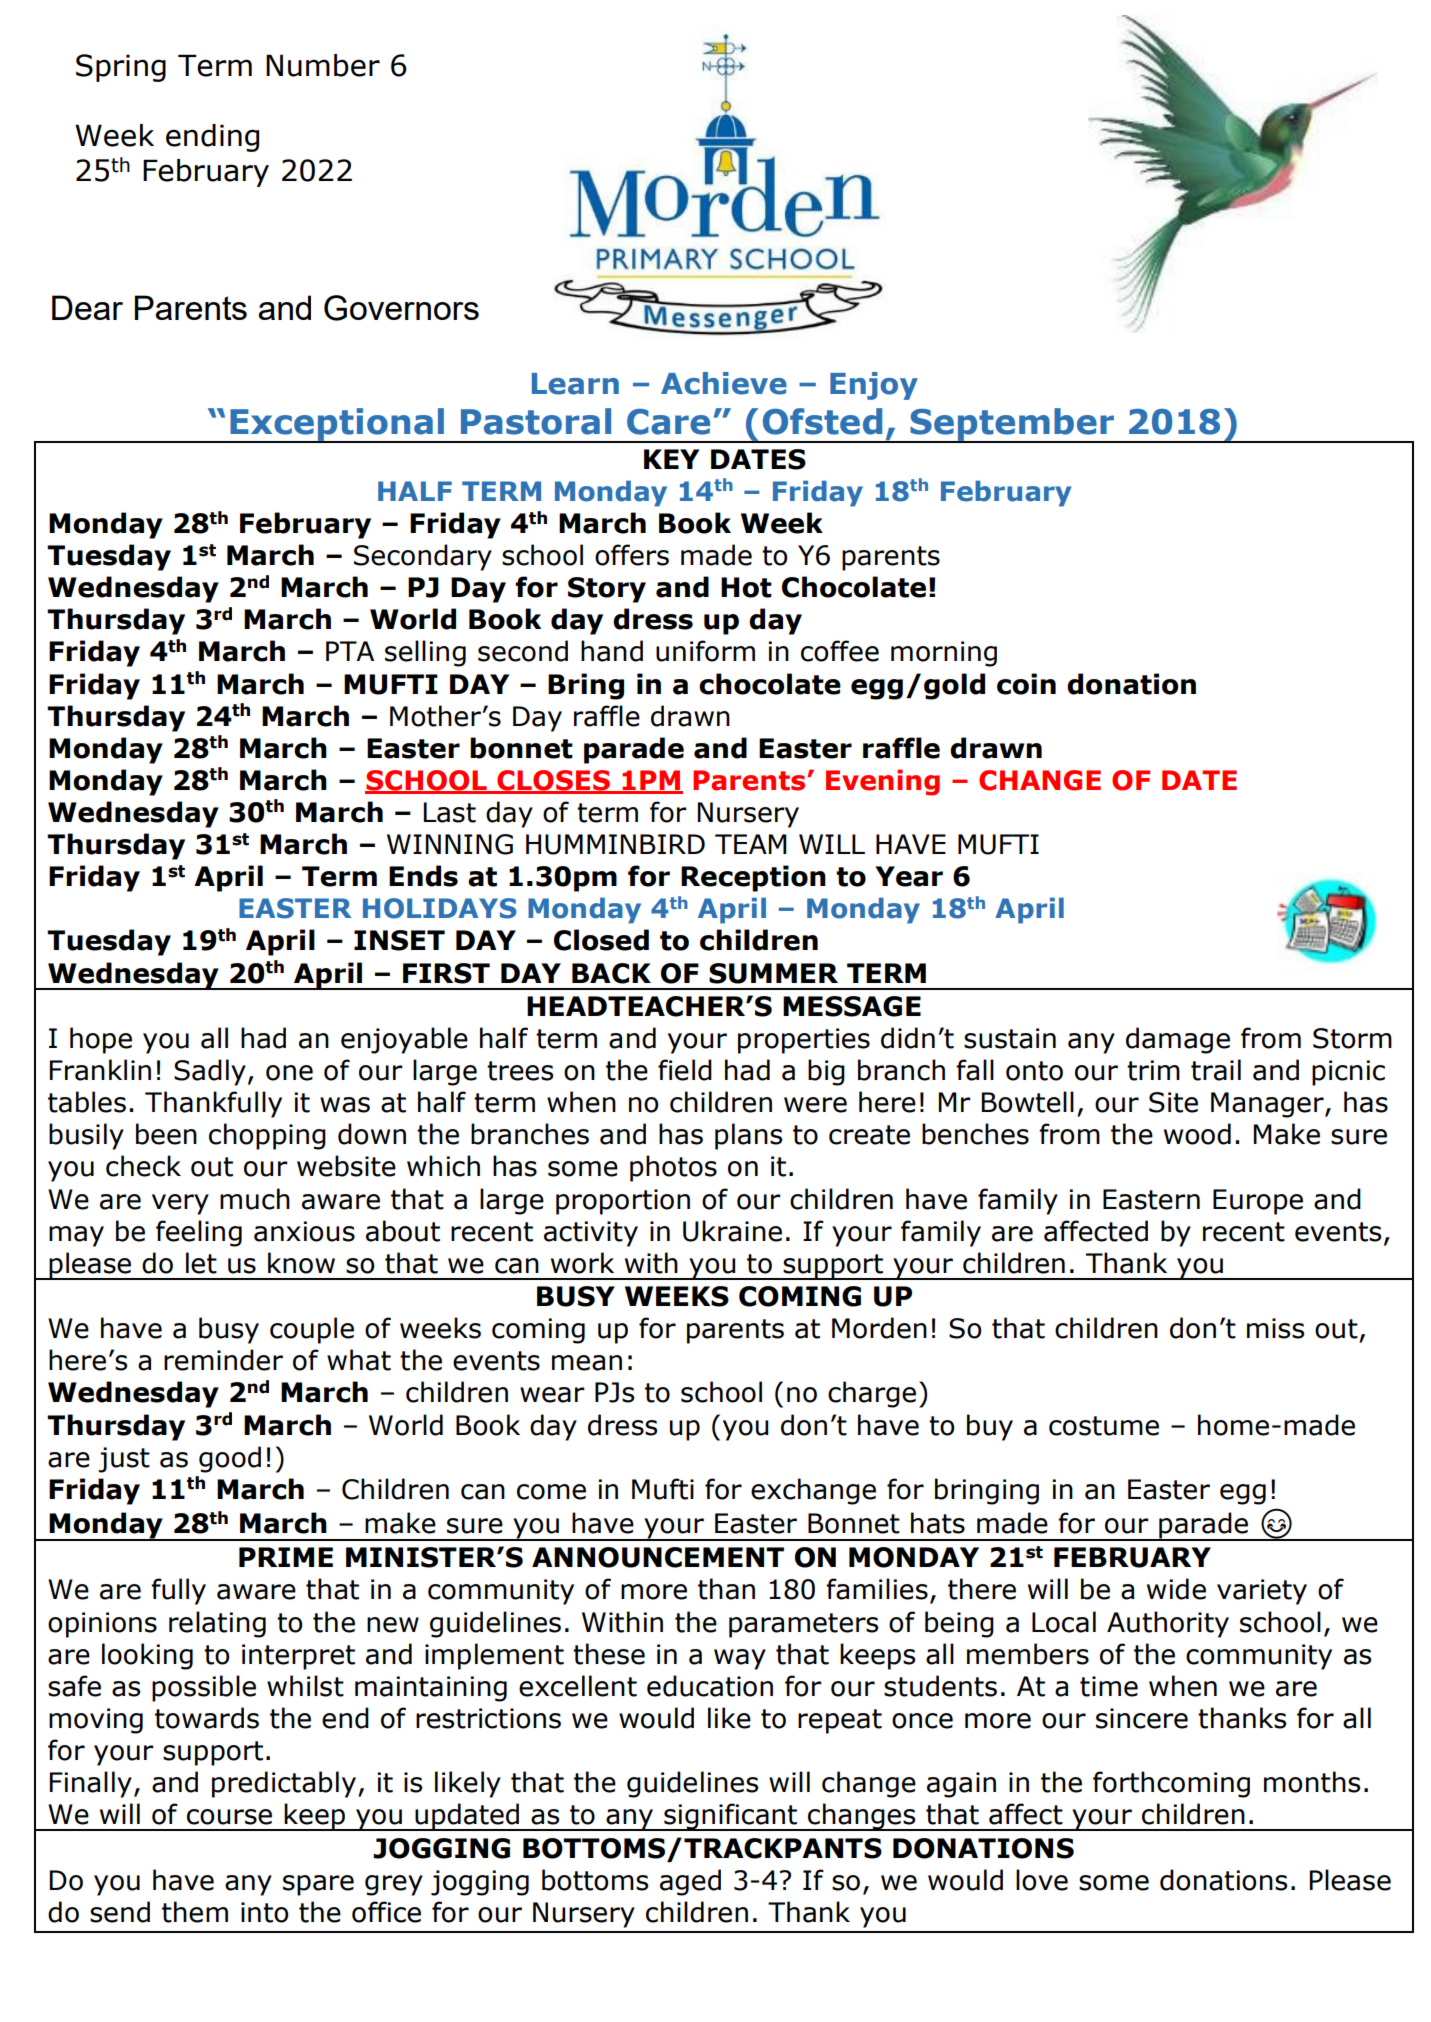  I want to click on damage, so click(1178, 1040).
